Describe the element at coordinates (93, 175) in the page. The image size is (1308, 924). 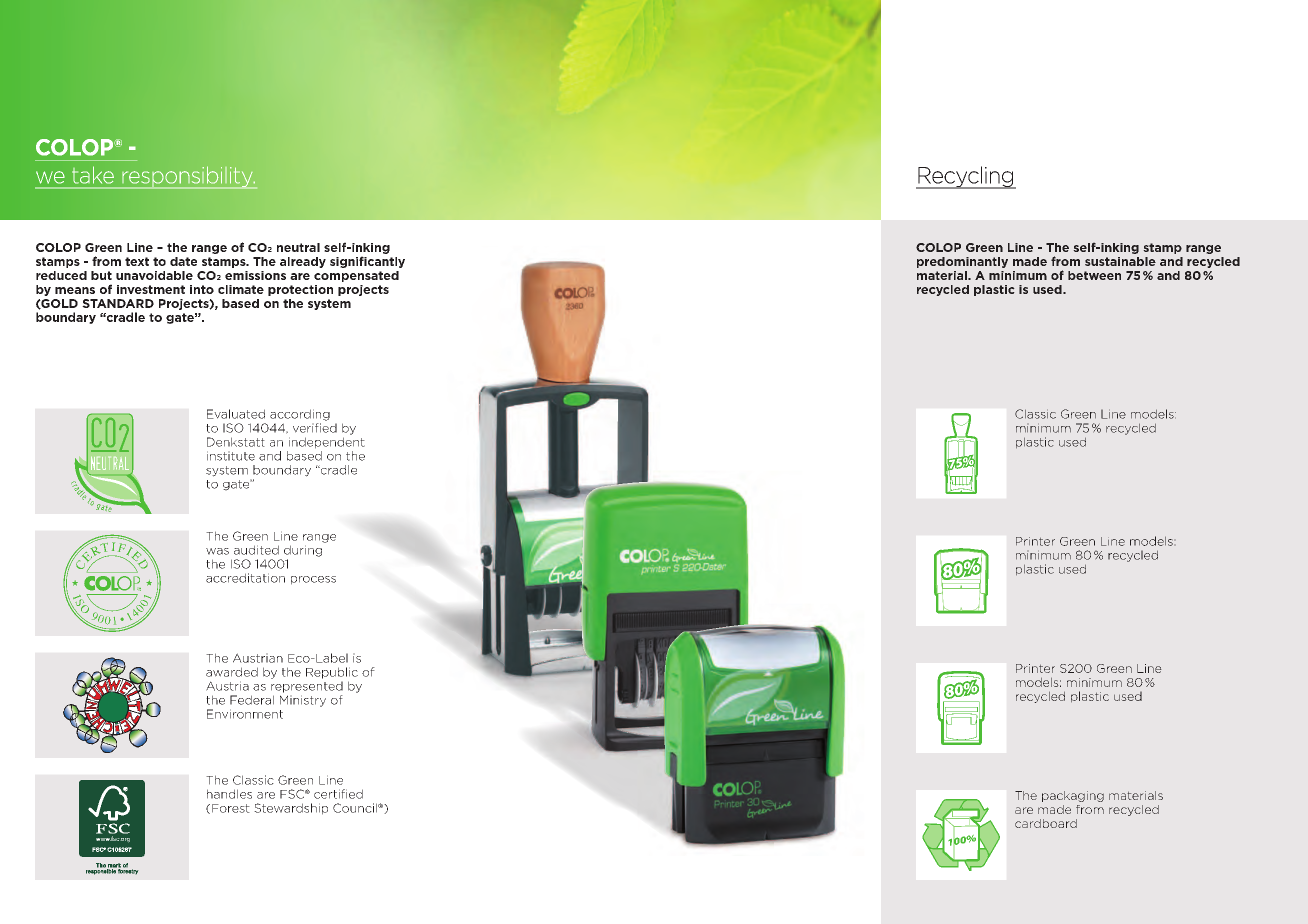
I see `take` at that location.
